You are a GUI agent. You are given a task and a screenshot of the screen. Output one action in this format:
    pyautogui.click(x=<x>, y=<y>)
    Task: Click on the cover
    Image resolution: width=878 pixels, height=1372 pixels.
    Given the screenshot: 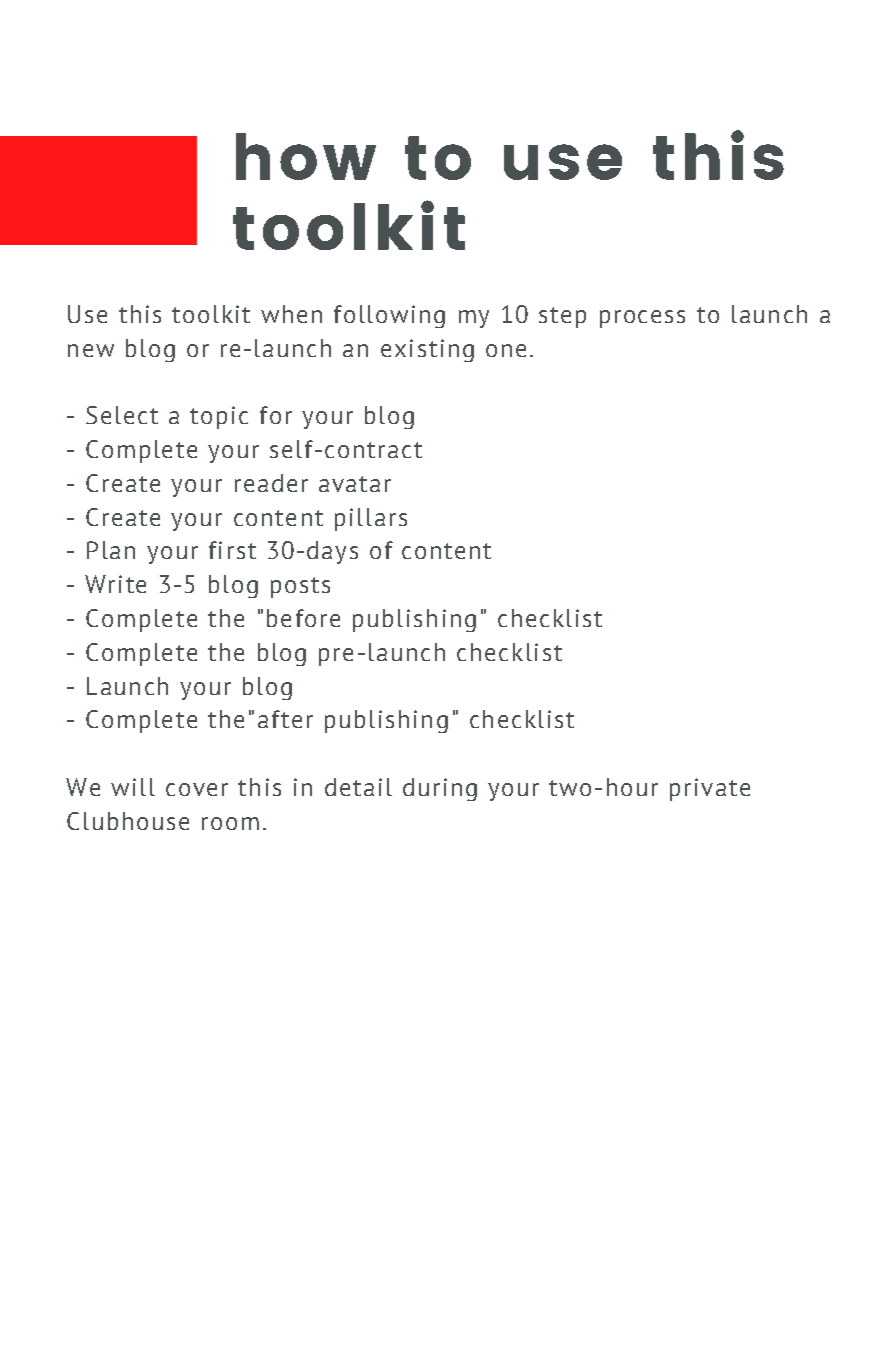 What is the action you would take?
    pyautogui.click(x=197, y=789)
